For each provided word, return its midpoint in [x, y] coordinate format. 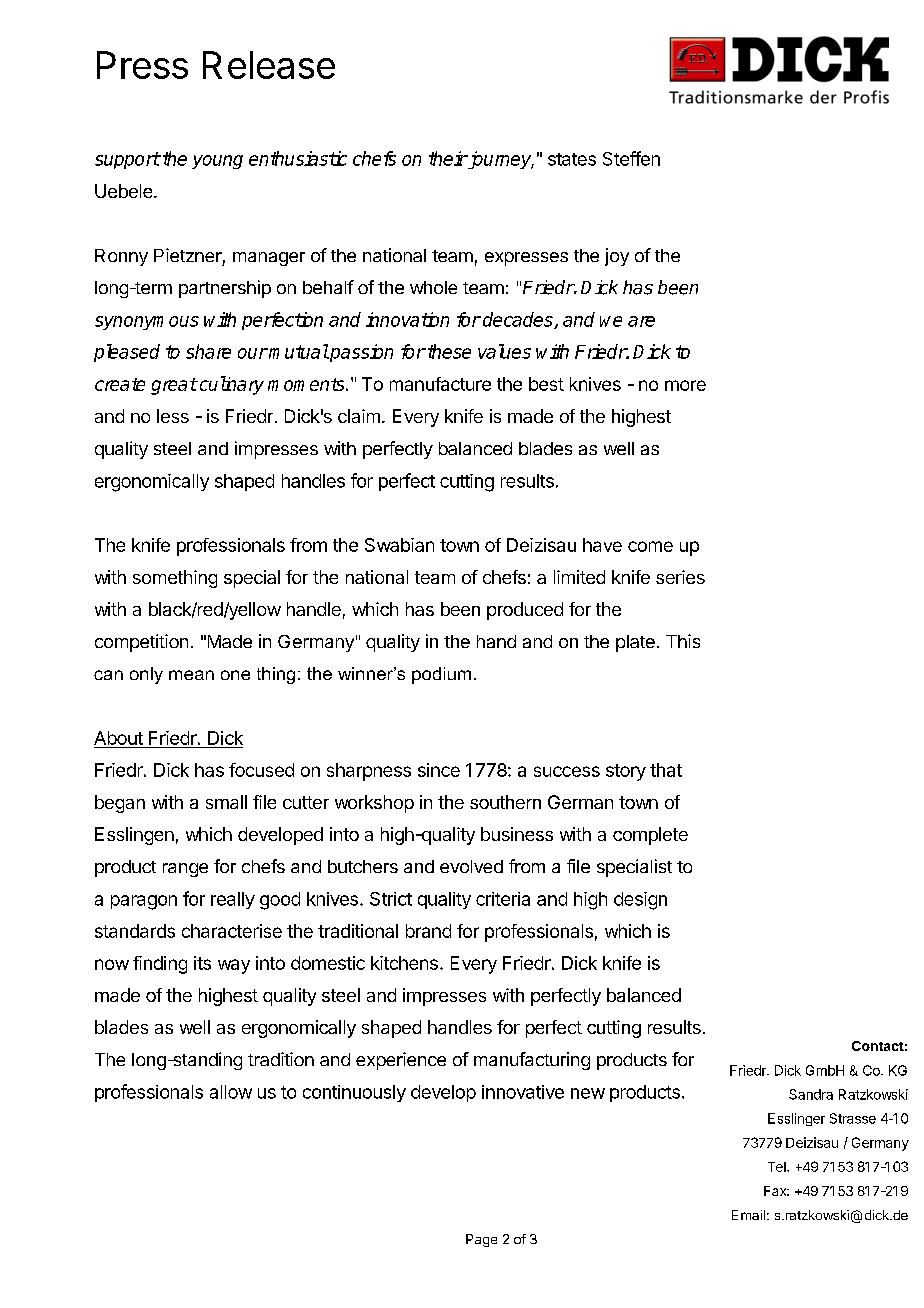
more [685, 385]
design [640, 901]
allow [231, 1092]
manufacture [440, 384]
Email [748, 1215]
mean [191, 675]
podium [441, 675]
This [683, 641]
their [448, 158]
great [174, 386]
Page [481, 1240]
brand [428, 931]
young [217, 162]
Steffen [631, 158]
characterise [232, 931]
